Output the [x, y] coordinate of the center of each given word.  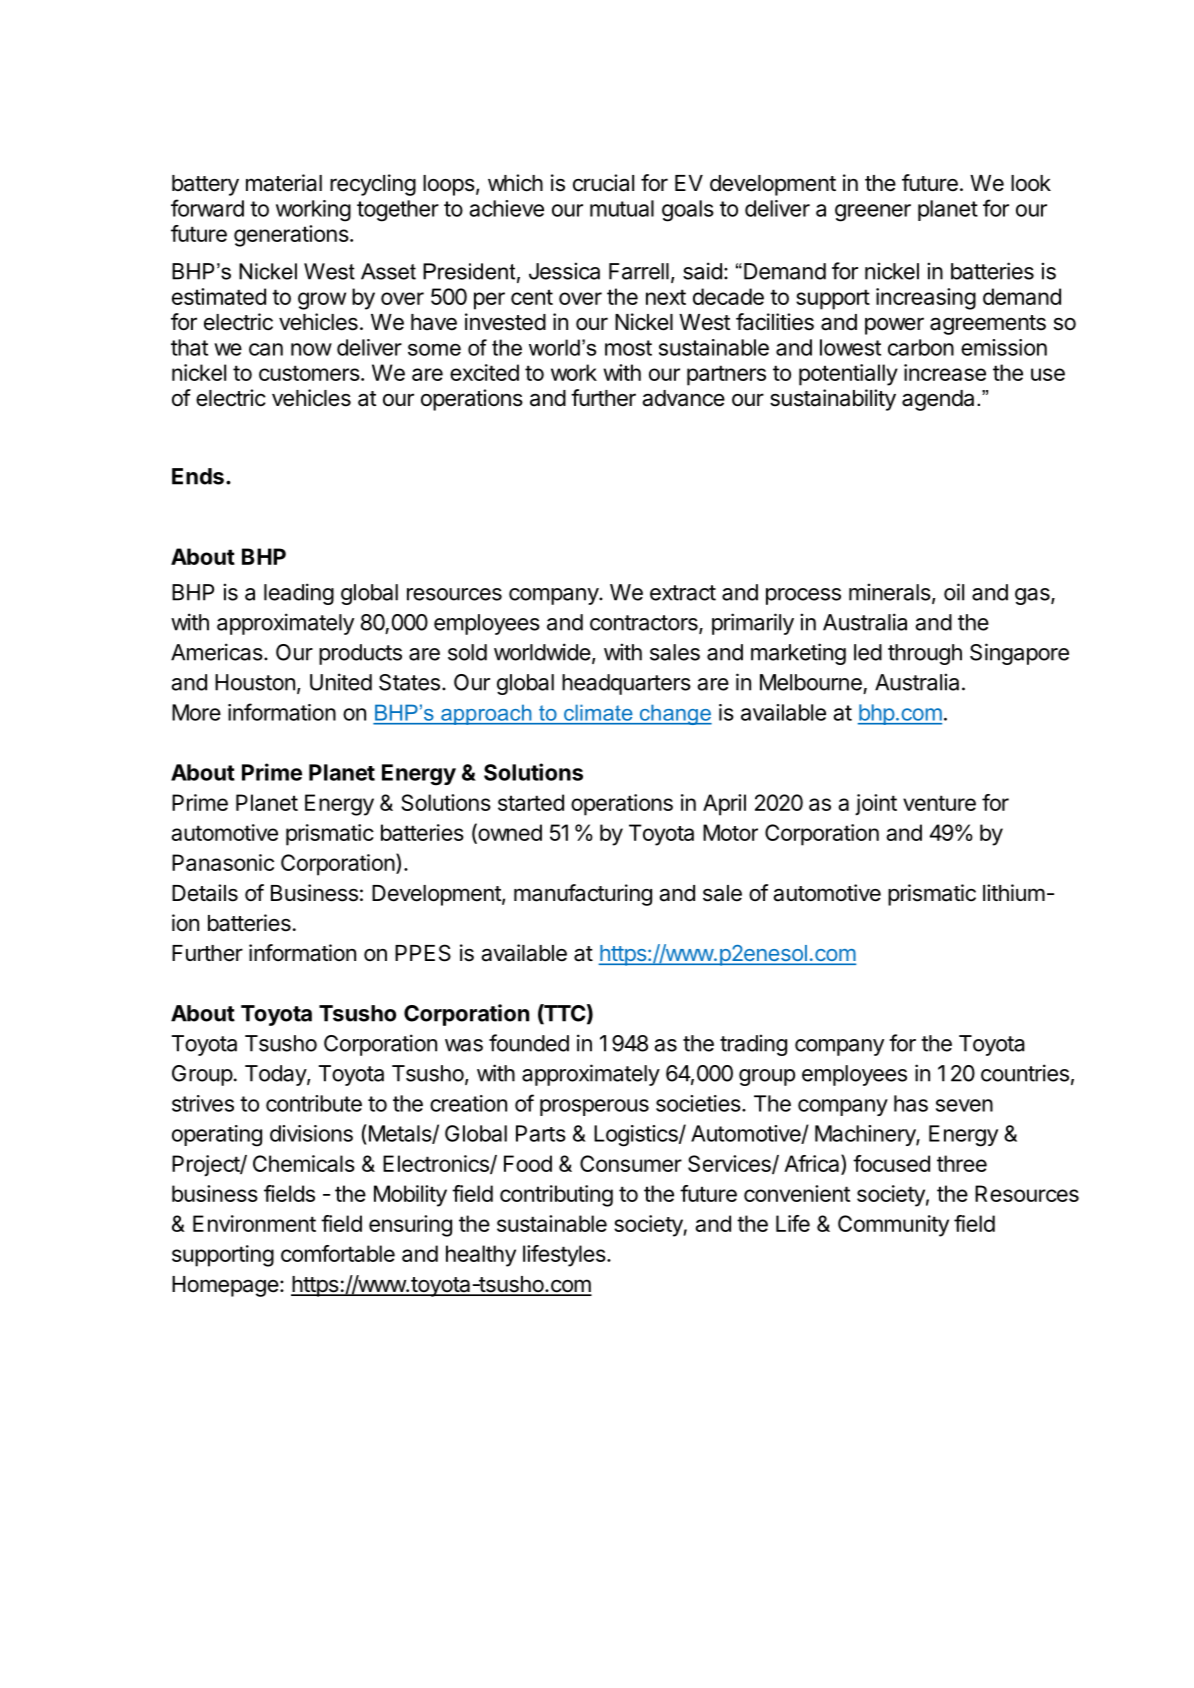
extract [683, 593]
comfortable [338, 1253]
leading [299, 594]
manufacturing [583, 895]
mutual [622, 208]
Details [205, 893]
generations [291, 236]
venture [939, 803]
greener [873, 213]
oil [954, 592]
